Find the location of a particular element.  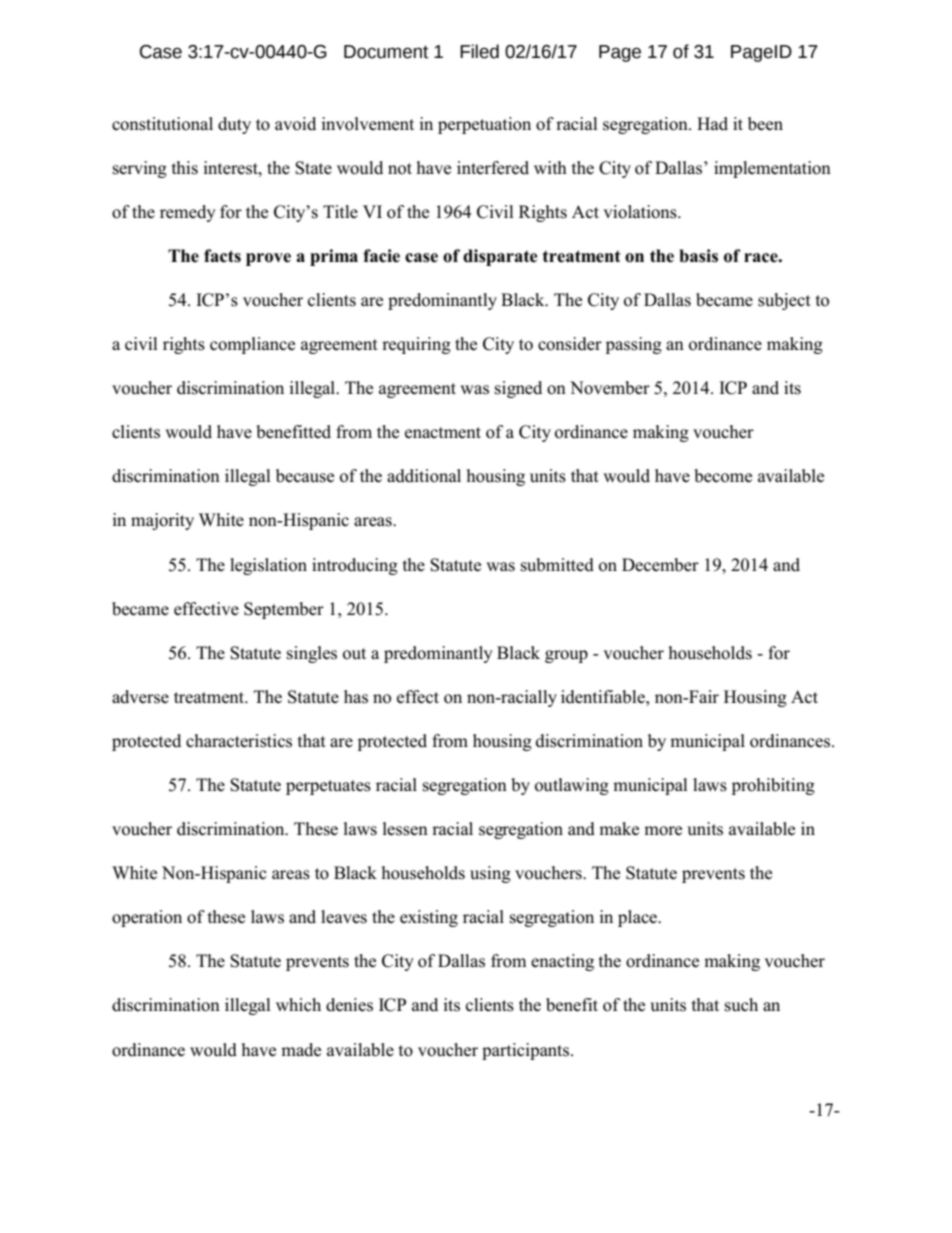

duty is located at coordinates (234, 125).
